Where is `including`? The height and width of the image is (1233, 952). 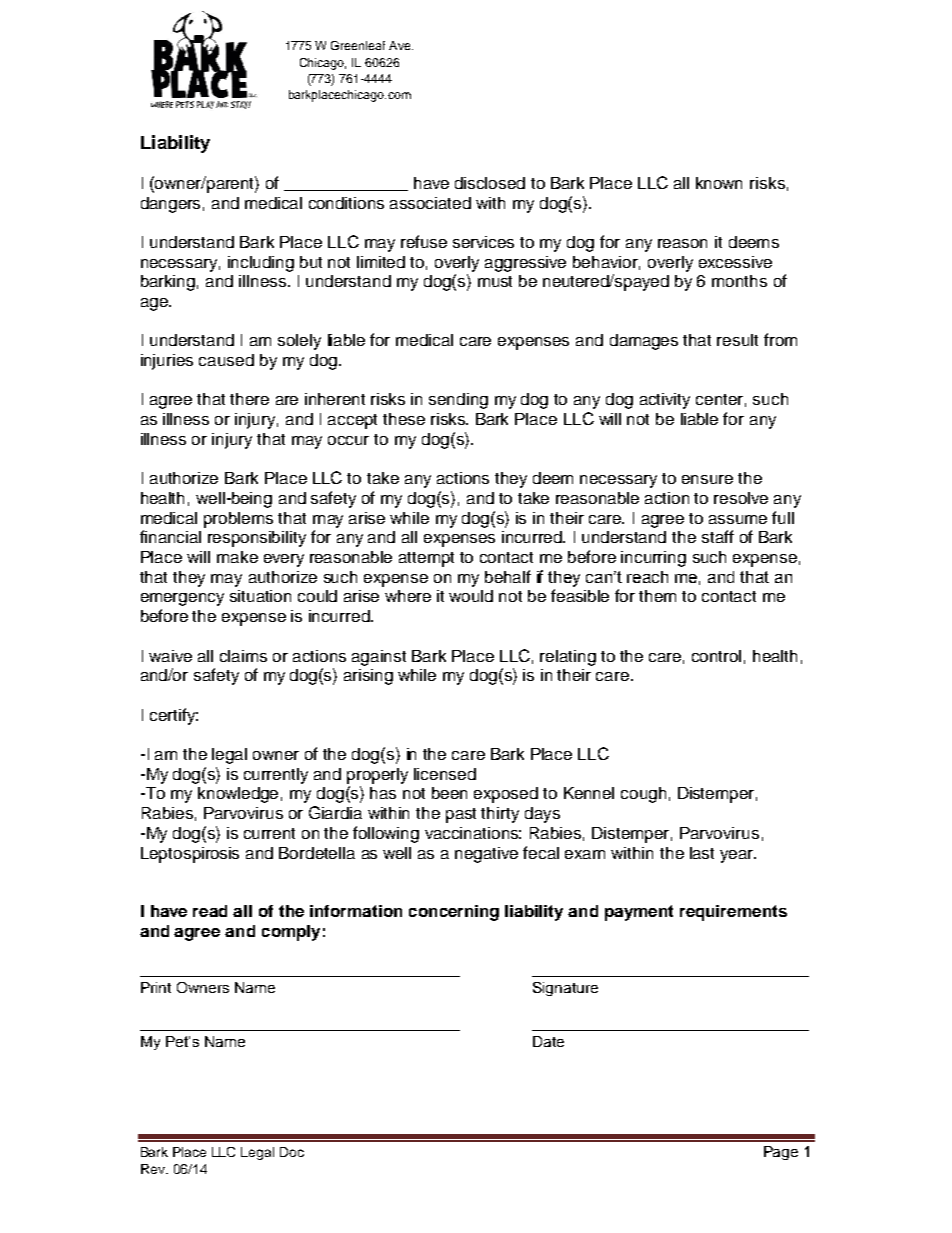
including is located at coordinates (261, 264).
